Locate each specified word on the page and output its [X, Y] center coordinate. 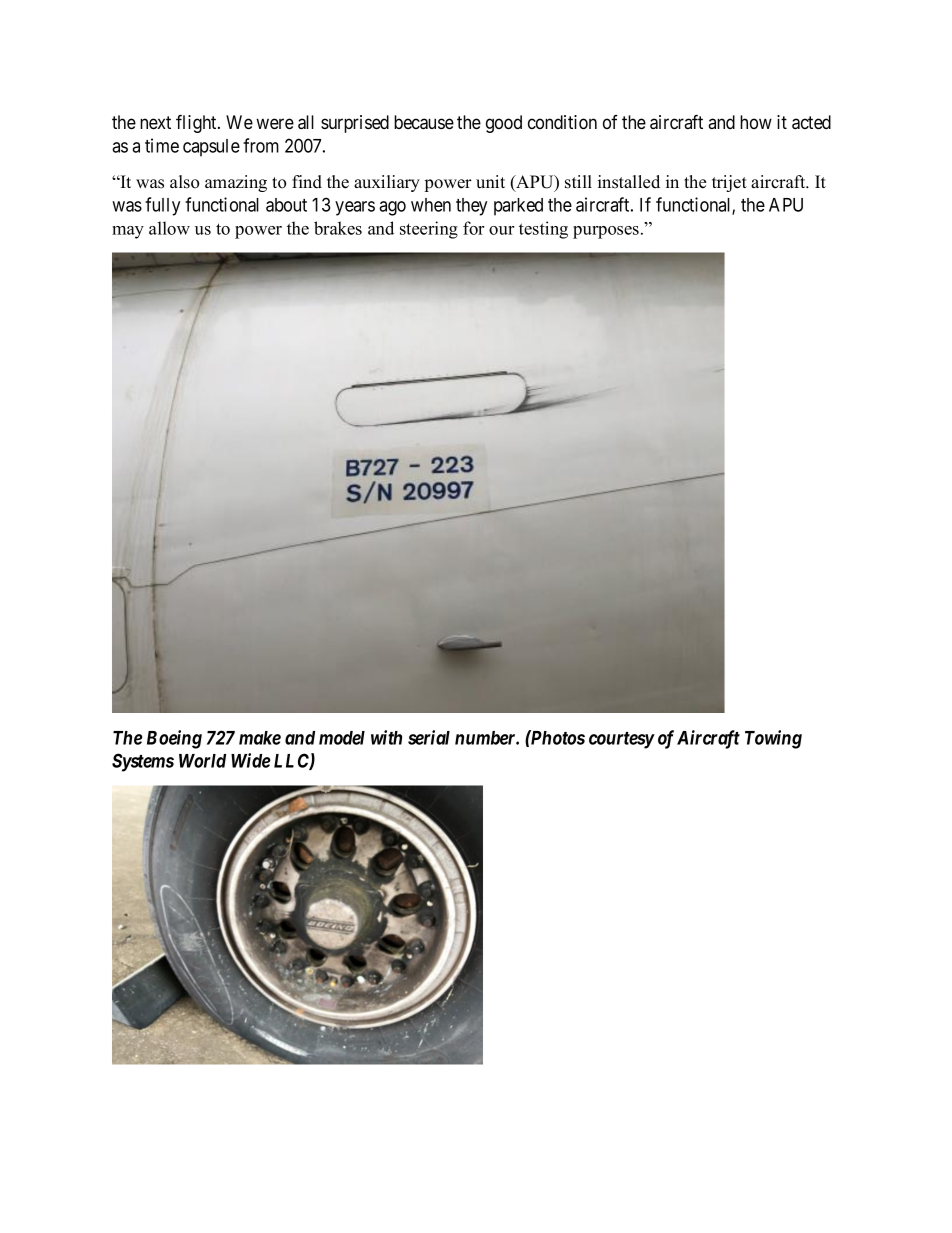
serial [429, 737]
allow [169, 228]
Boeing [174, 739]
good [504, 124]
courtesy [621, 740]
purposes [606, 232]
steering [429, 230]
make [260, 738]
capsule [211, 148]
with [386, 737]
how [756, 122]
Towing [773, 739]
